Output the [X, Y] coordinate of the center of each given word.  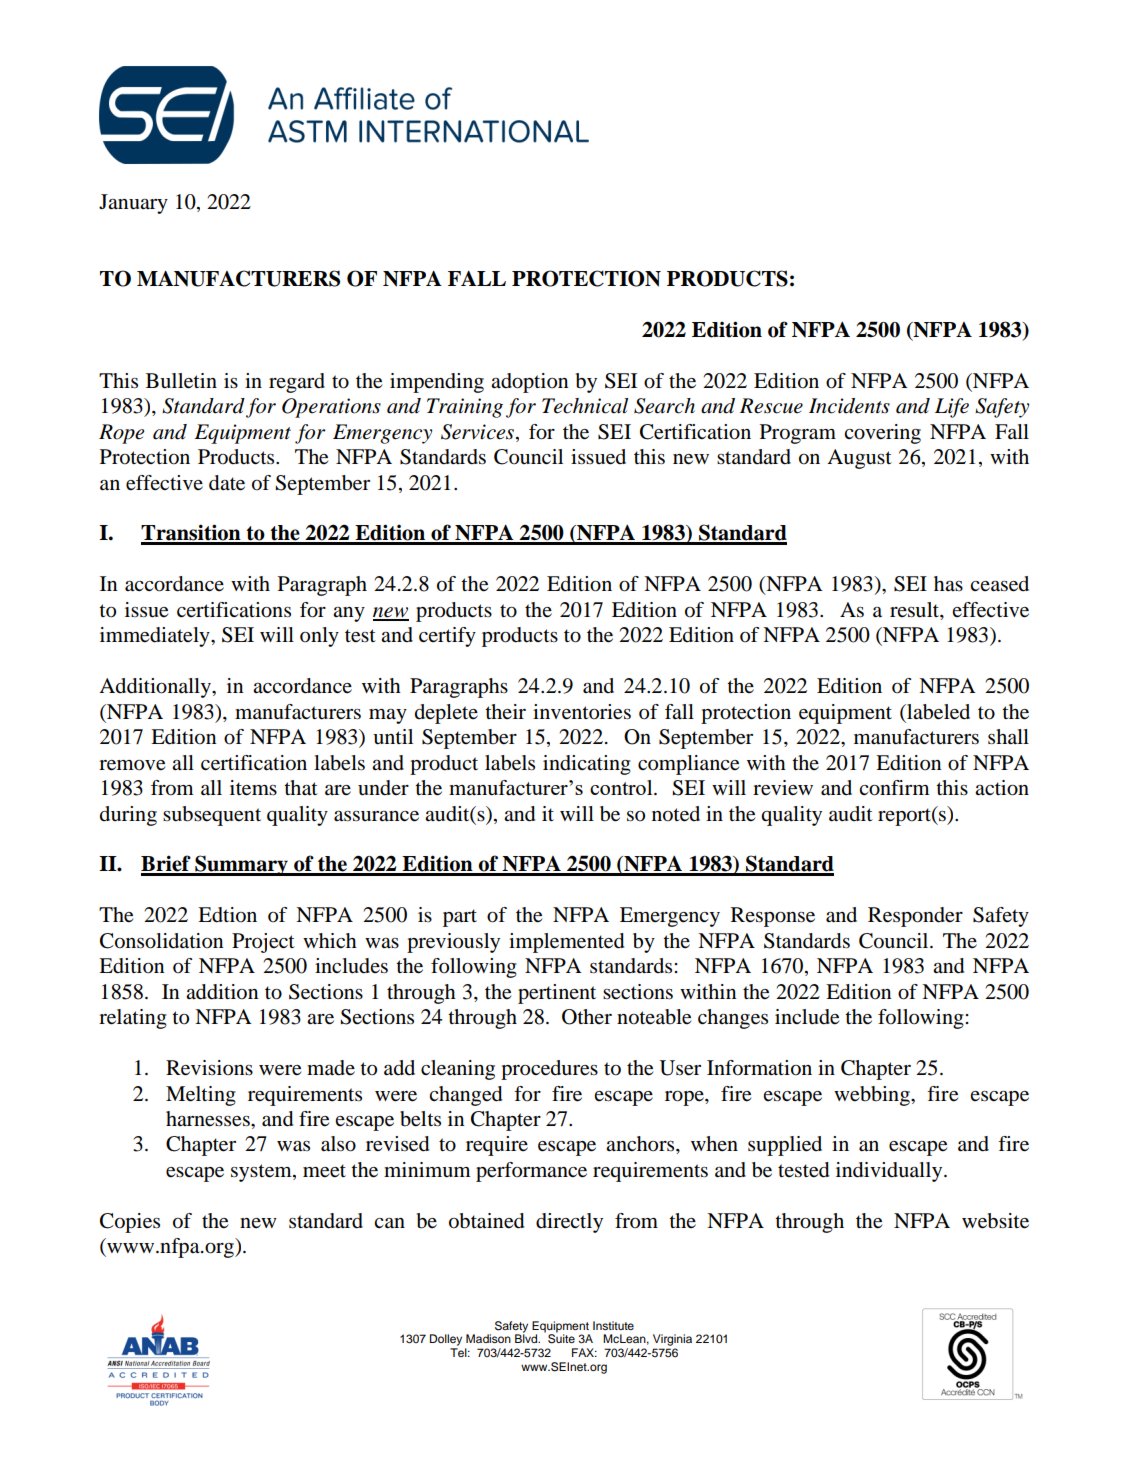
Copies [130, 1223]
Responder [915, 917]
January [133, 204]
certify [447, 637]
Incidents [849, 406]
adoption [529, 383]
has [948, 583]
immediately [156, 637]
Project [263, 943]
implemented [566, 943]
